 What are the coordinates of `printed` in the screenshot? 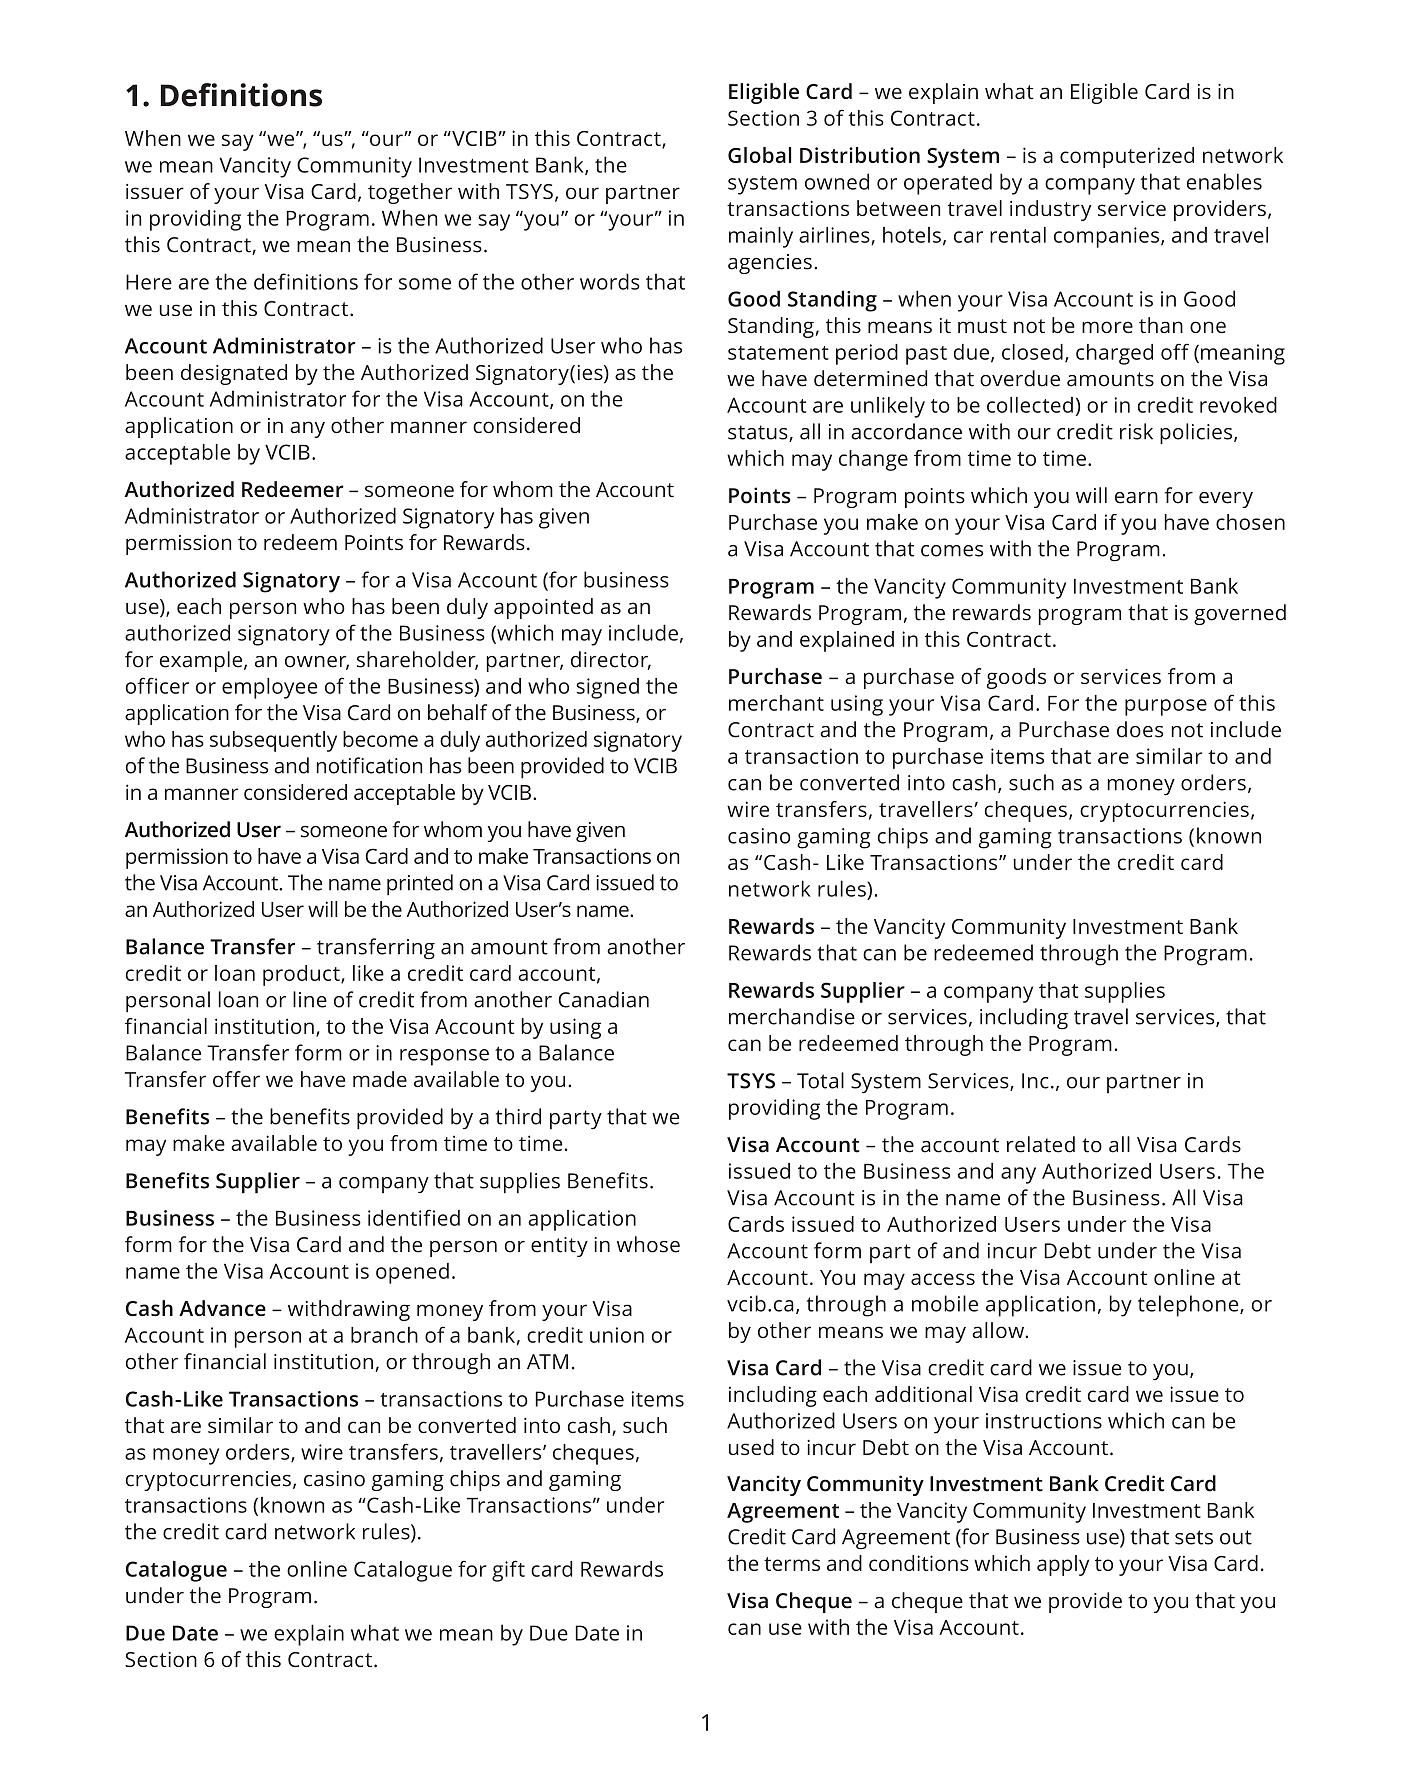 It's located at (420, 885).
